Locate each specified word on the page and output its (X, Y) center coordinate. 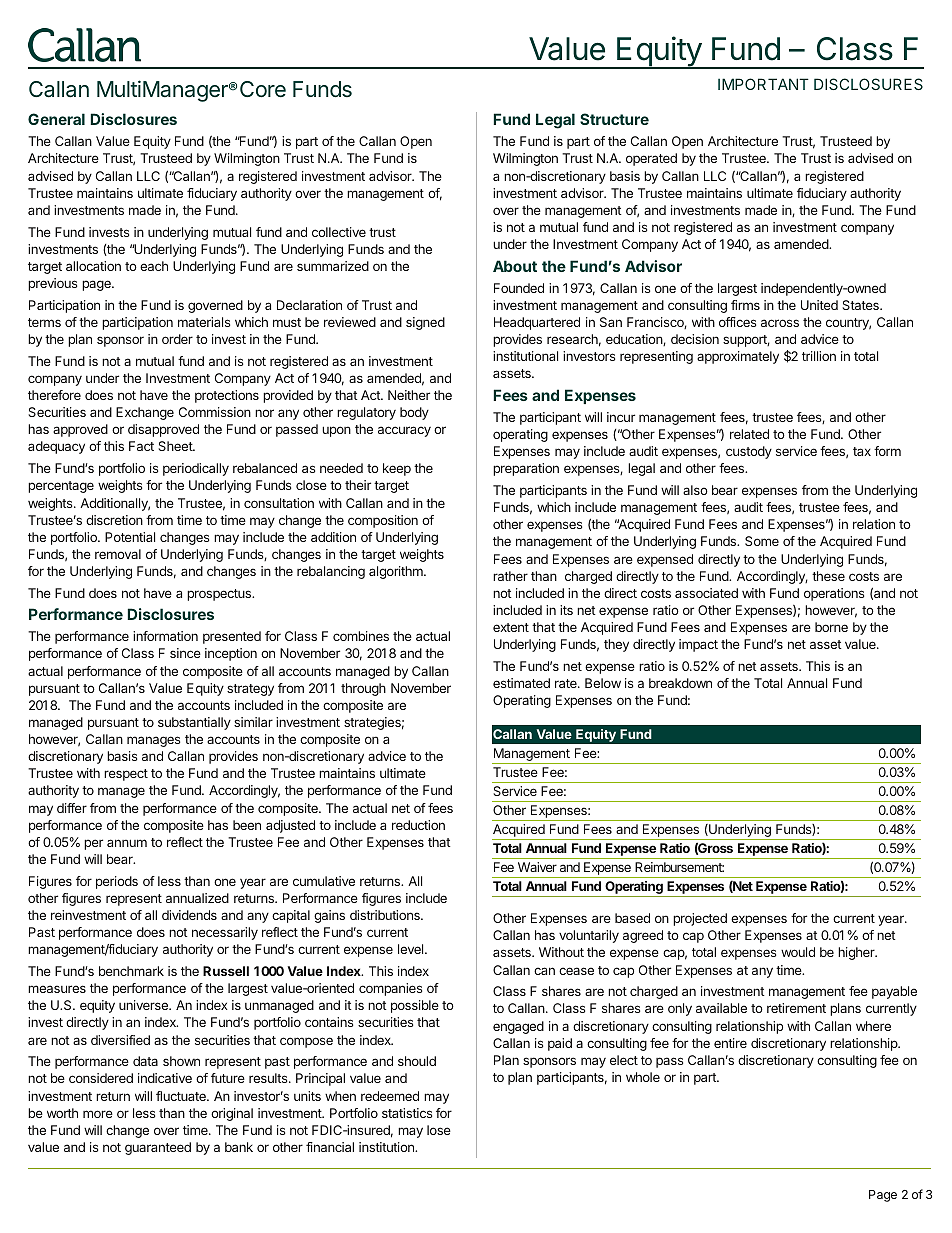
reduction (418, 825)
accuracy (404, 431)
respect (126, 775)
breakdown (680, 683)
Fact (141, 446)
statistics (407, 1113)
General (56, 119)
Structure (614, 119)
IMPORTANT (763, 84)
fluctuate (182, 1096)
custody (749, 452)
